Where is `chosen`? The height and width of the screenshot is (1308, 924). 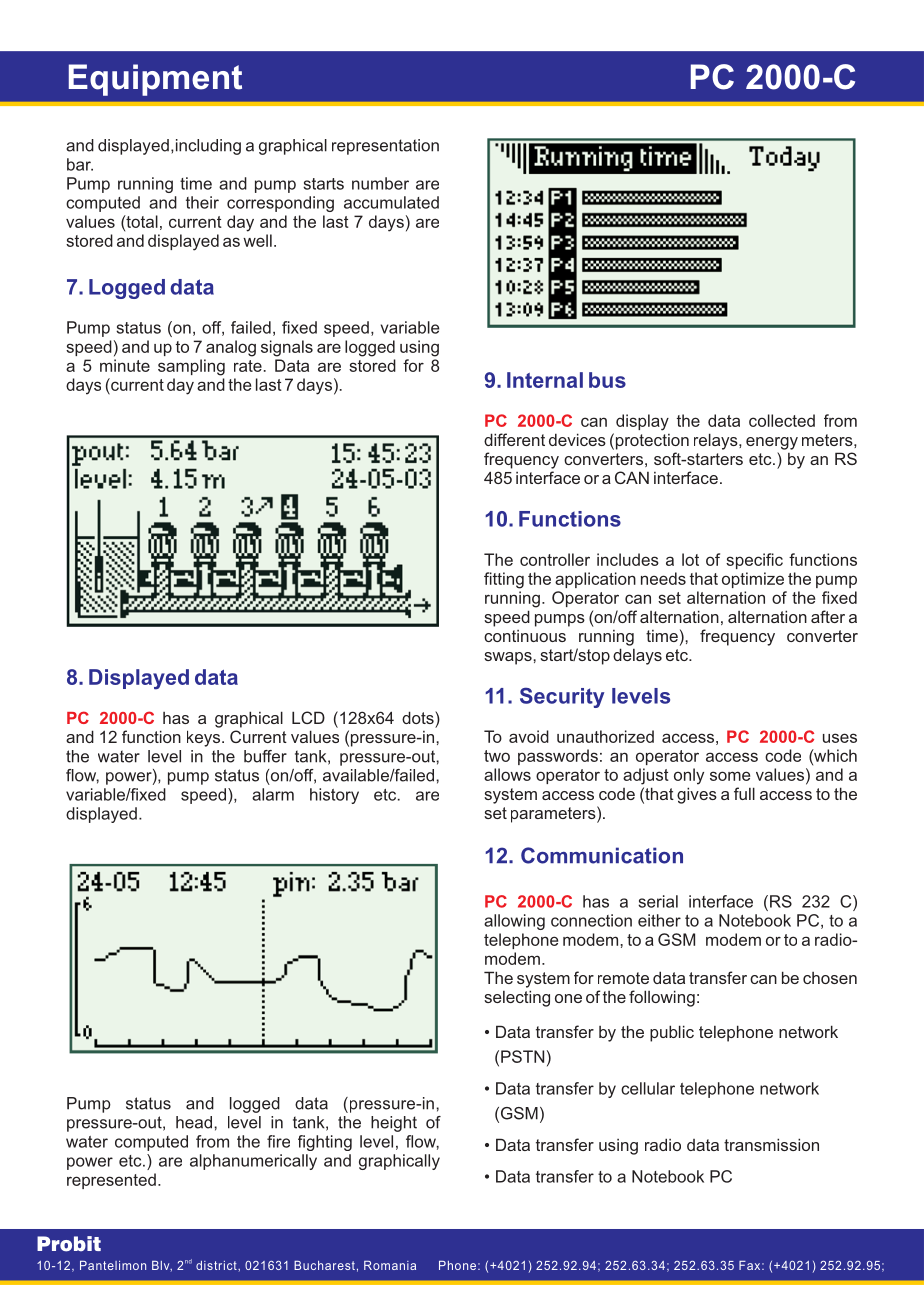 chosen is located at coordinates (830, 978).
